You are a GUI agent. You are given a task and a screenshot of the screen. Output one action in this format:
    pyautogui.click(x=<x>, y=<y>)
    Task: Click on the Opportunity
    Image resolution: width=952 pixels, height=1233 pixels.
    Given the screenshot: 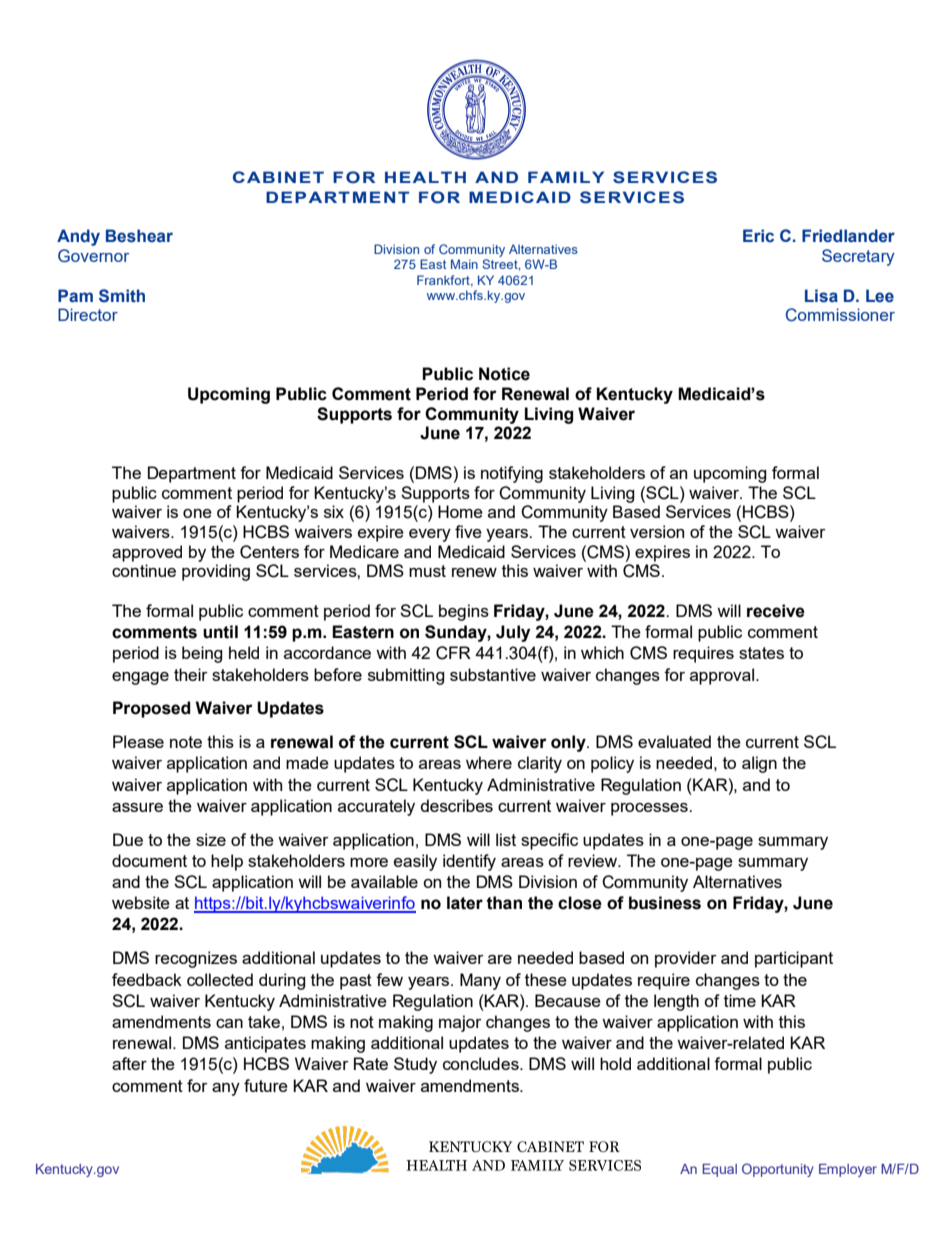 What is the action you would take?
    pyautogui.click(x=778, y=1170)
